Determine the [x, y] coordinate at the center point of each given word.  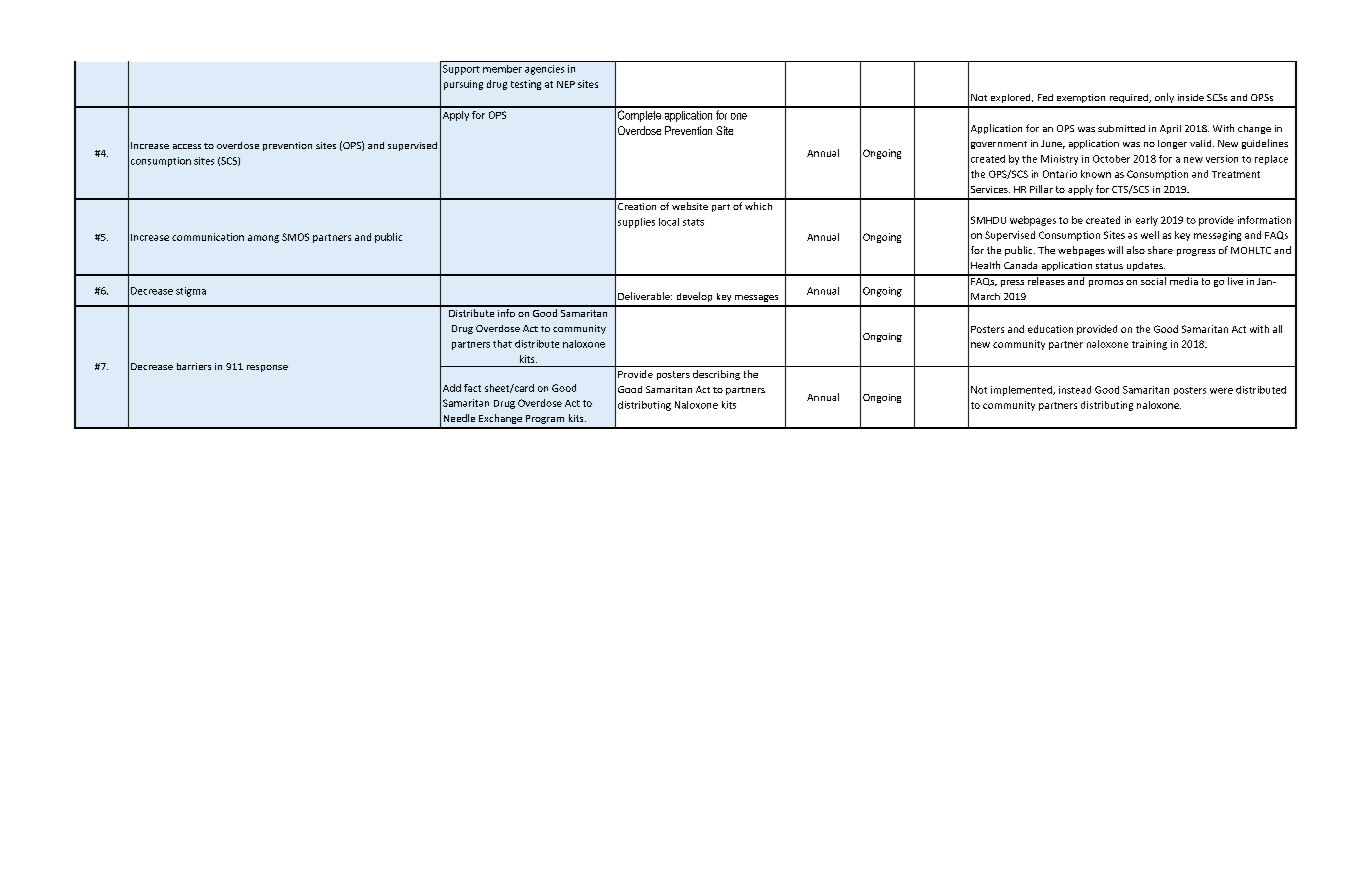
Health [985, 265]
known [1096, 174]
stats [693, 222]
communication [208, 237]
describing [716, 375]
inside [1191, 97]
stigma [191, 292]
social [1153, 280]
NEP [566, 84]
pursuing [463, 85]
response [267, 368]
